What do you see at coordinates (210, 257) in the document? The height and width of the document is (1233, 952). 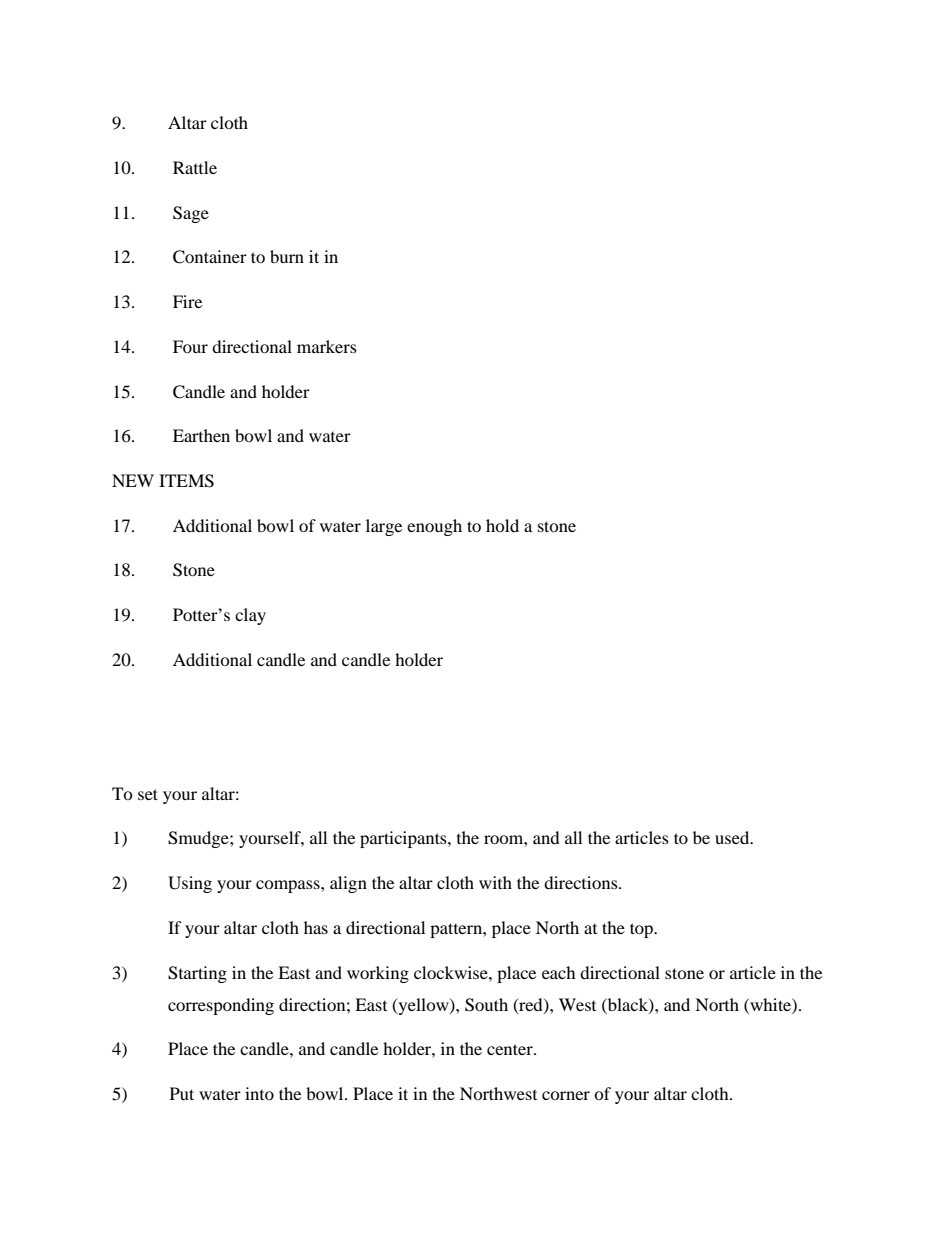 I see `Container` at bounding box center [210, 257].
